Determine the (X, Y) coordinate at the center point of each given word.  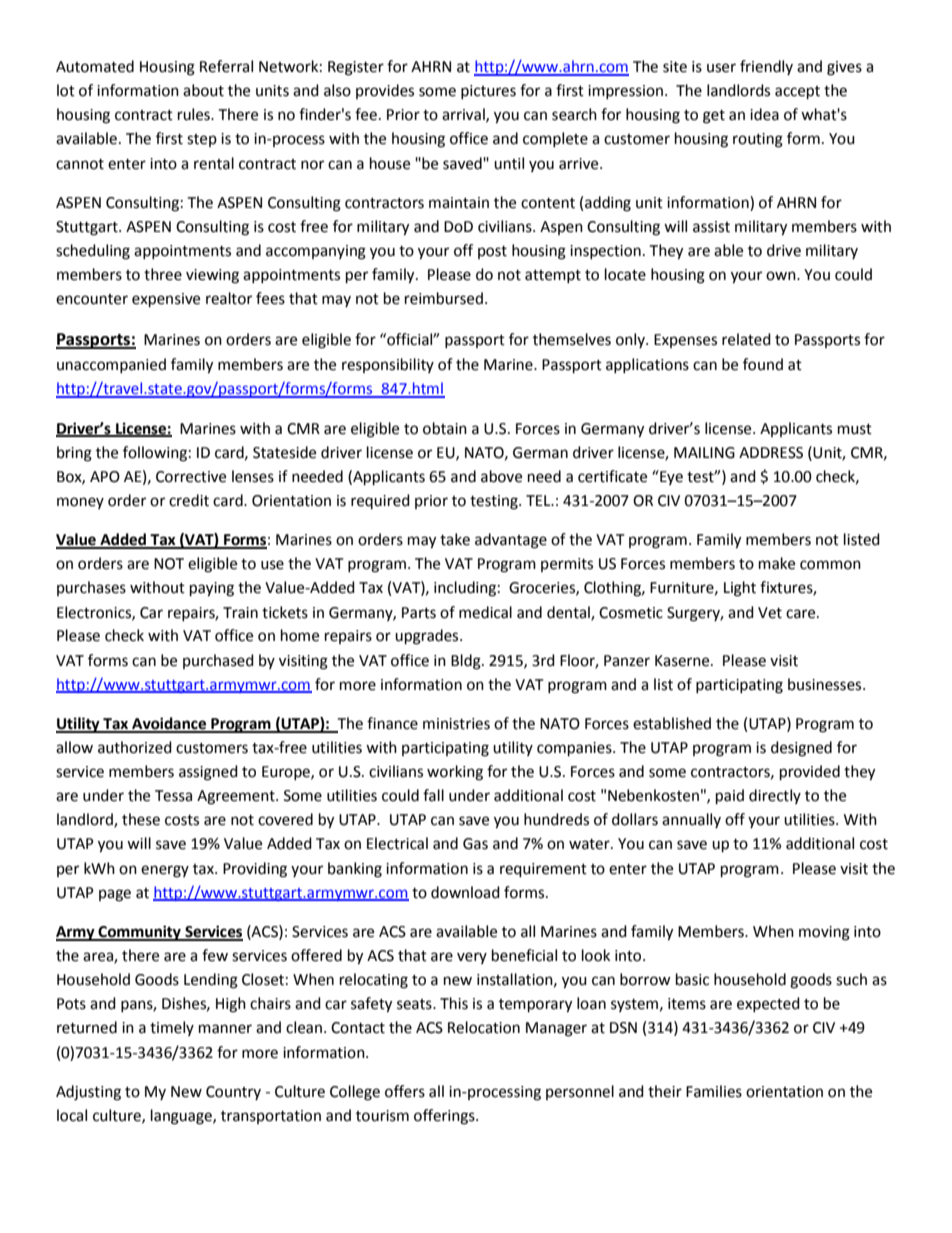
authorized (135, 747)
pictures (488, 92)
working (455, 773)
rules (195, 114)
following (155, 454)
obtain (445, 428)
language (182, 1117)
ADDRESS (771, 453)
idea (764, 114)
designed (801, 749)
